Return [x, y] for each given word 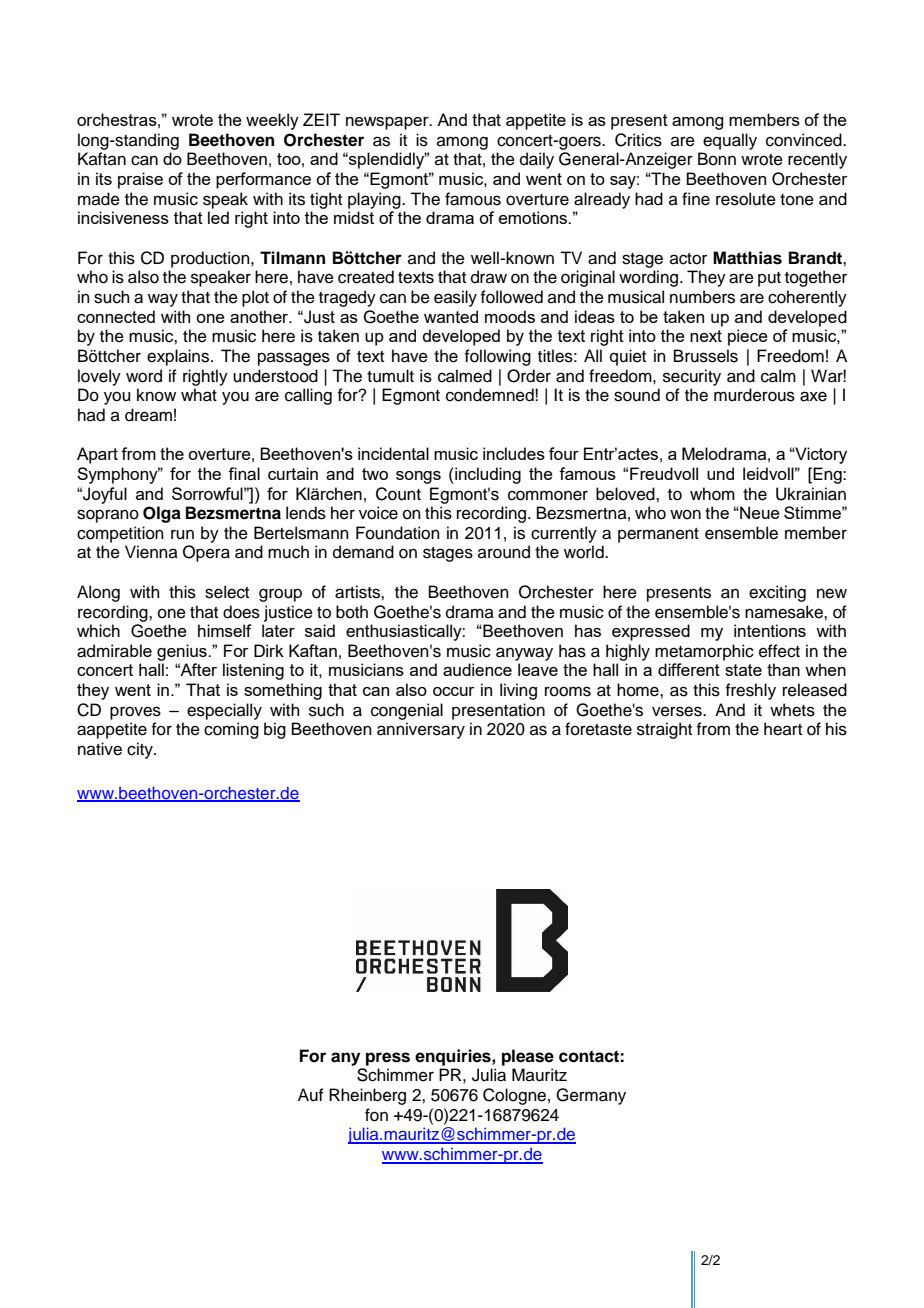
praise [140, 180]
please [528, 1057]
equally [730, 141]
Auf [311, 1095]
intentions [770, 630]
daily [537, 160]
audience [477, 669]
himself [225, 630]
